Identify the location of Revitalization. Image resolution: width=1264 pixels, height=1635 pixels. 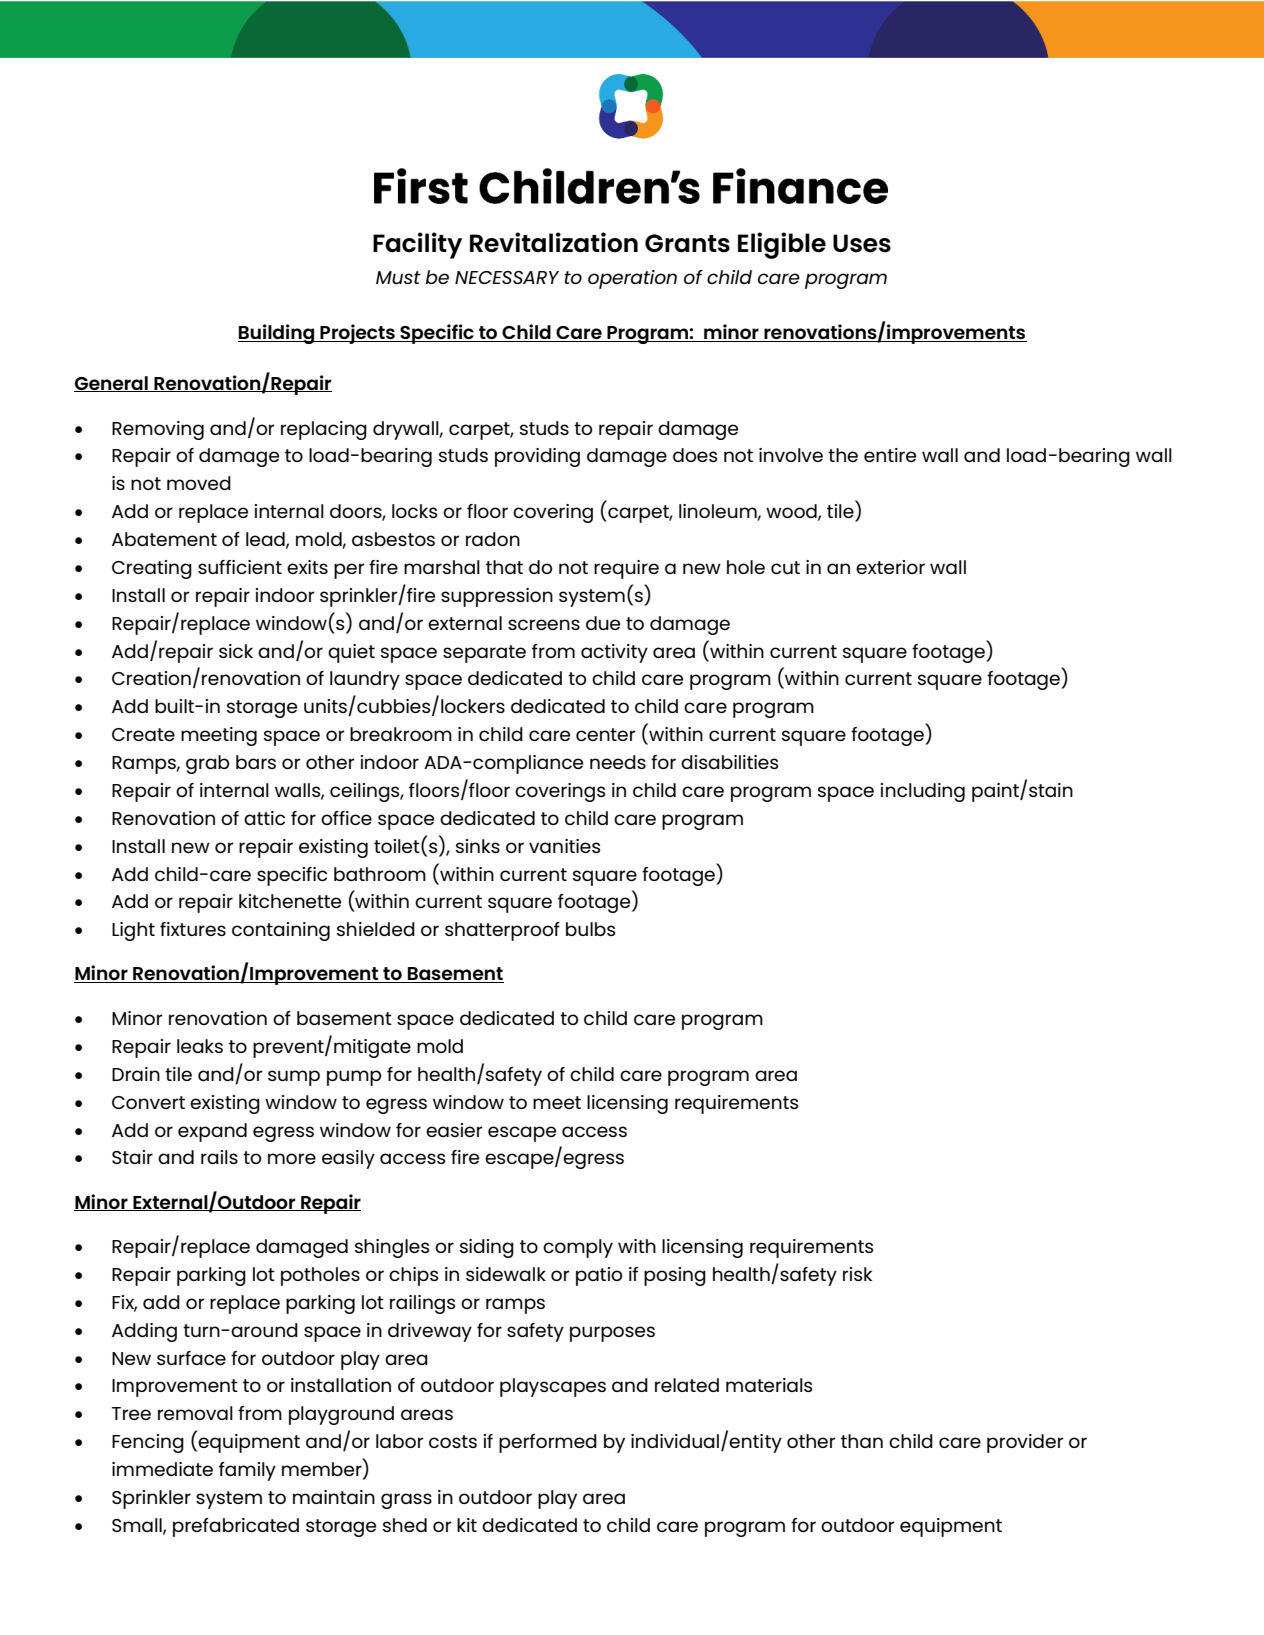
(554, 242).
